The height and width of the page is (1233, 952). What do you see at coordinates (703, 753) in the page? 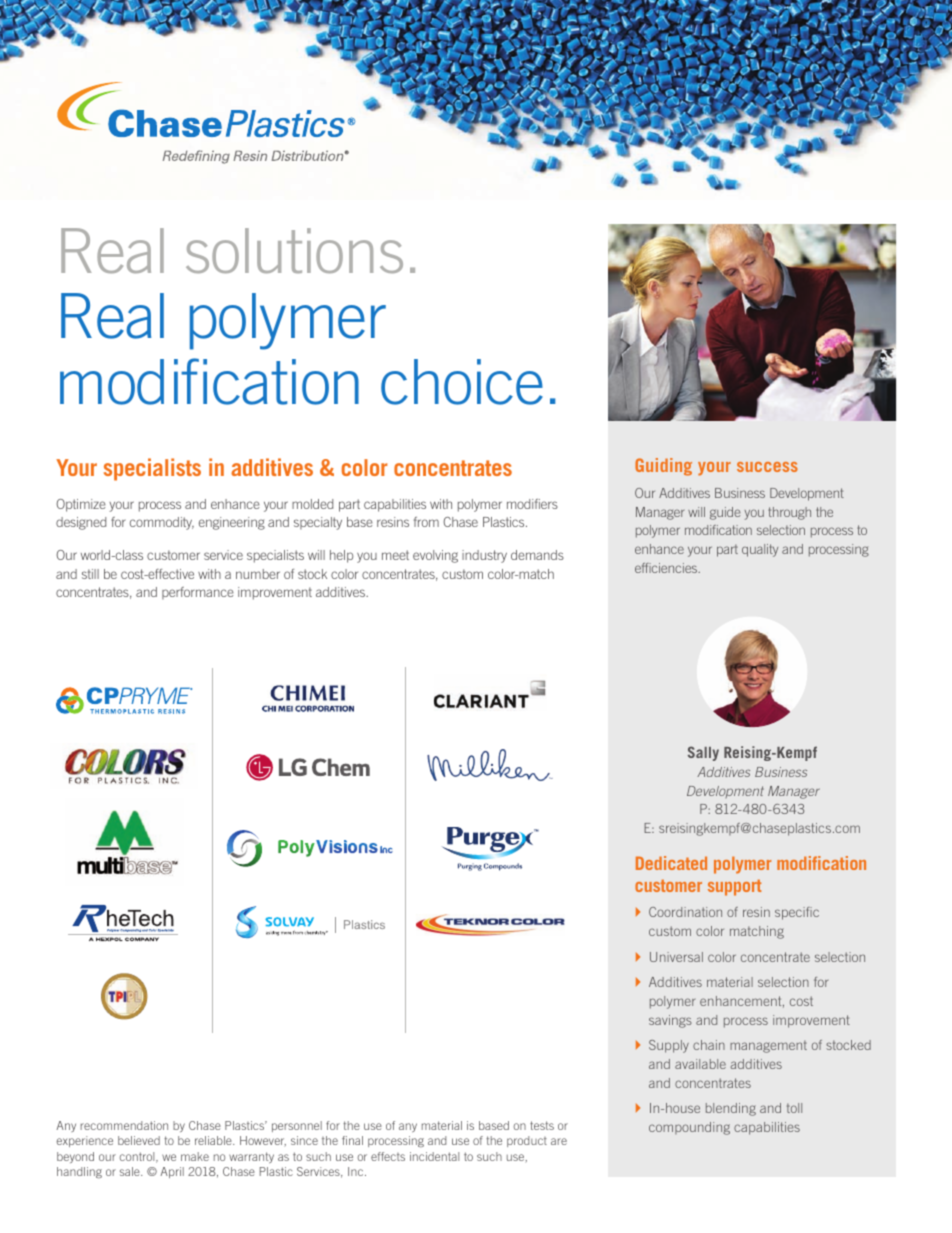
I see `Sally` at bounding box center [703, 753].
